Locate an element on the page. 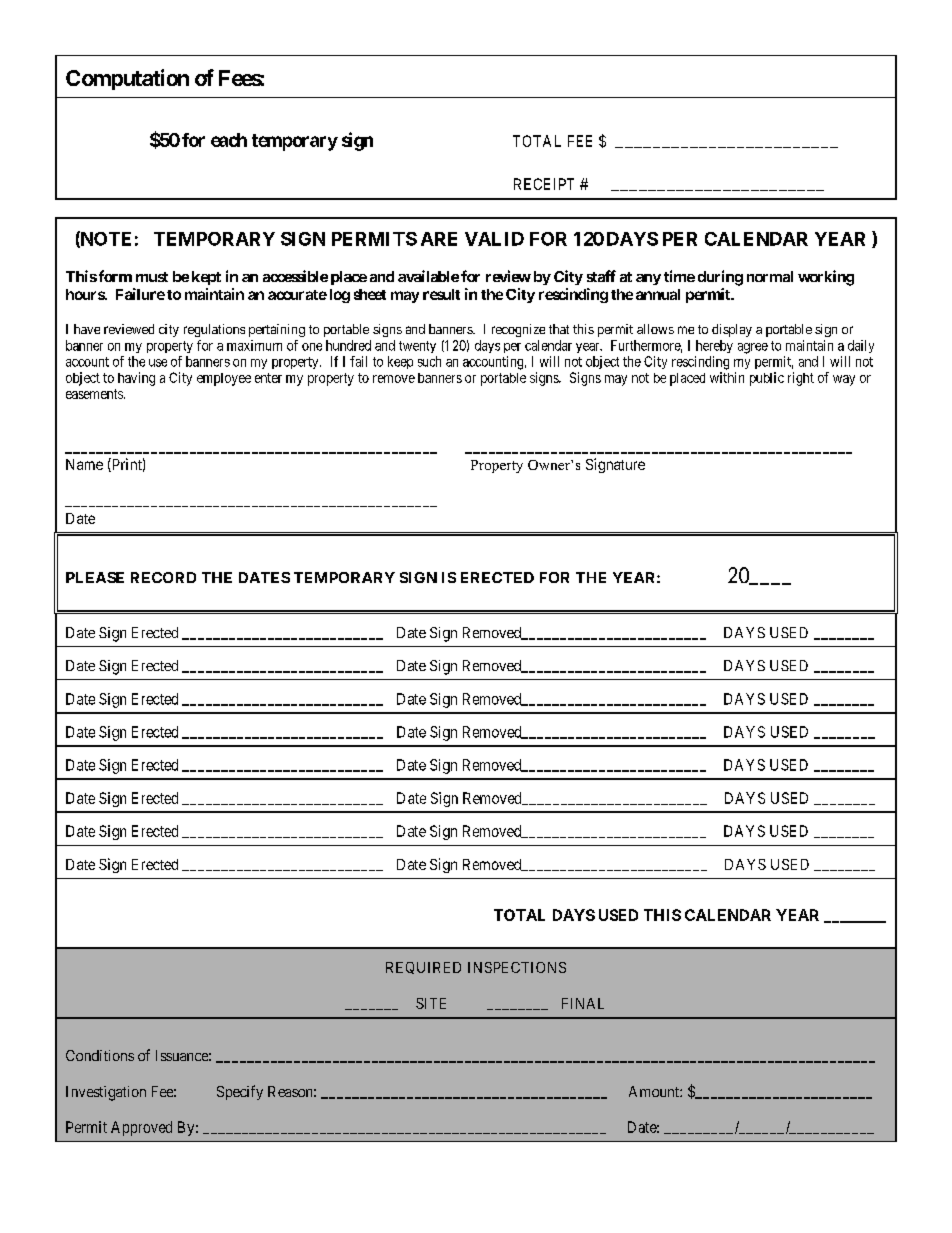  each is located at coordinates (229, 140).
